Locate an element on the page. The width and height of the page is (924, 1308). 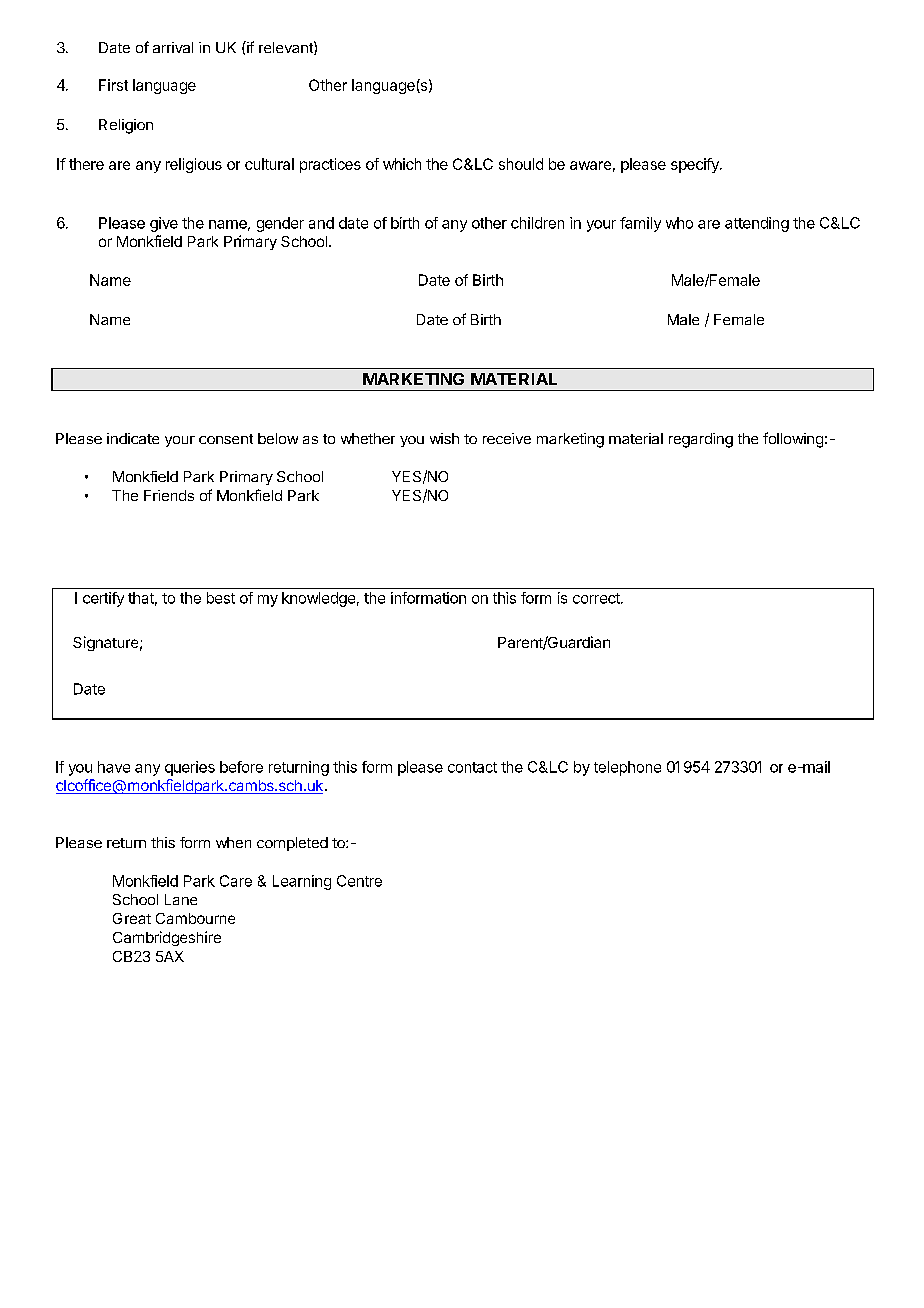
arrival is located at coordinates (173, 47).
